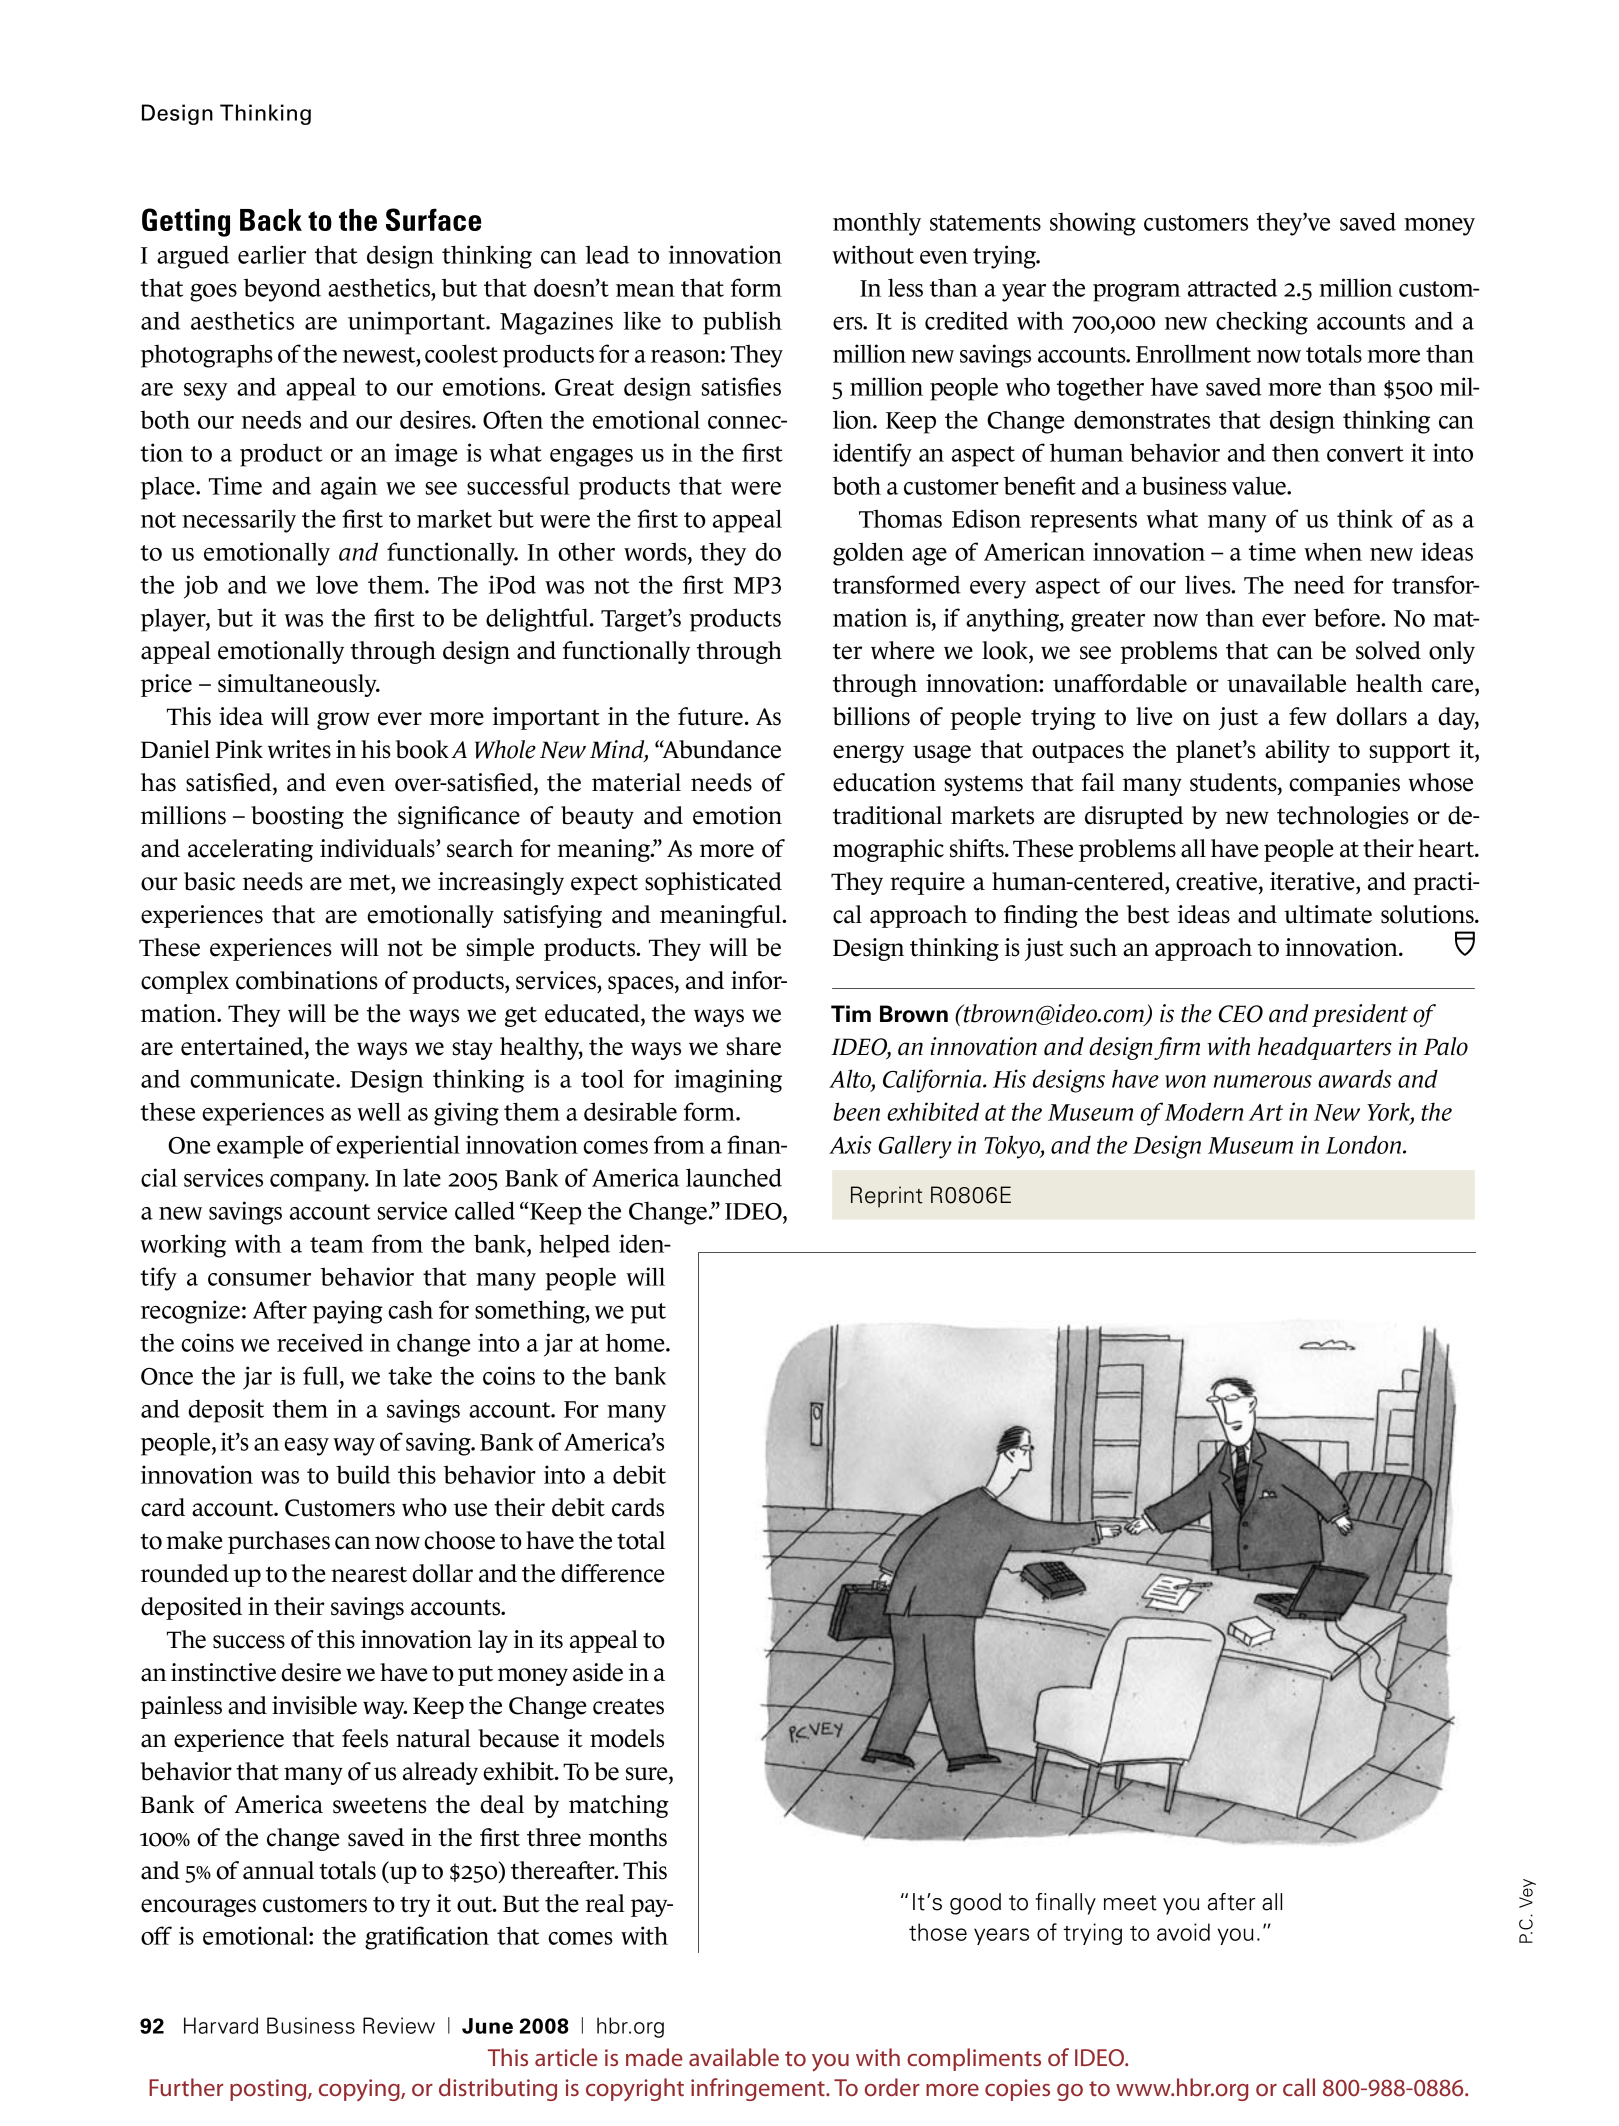  I want to click on London, so click(1363, 1144).
